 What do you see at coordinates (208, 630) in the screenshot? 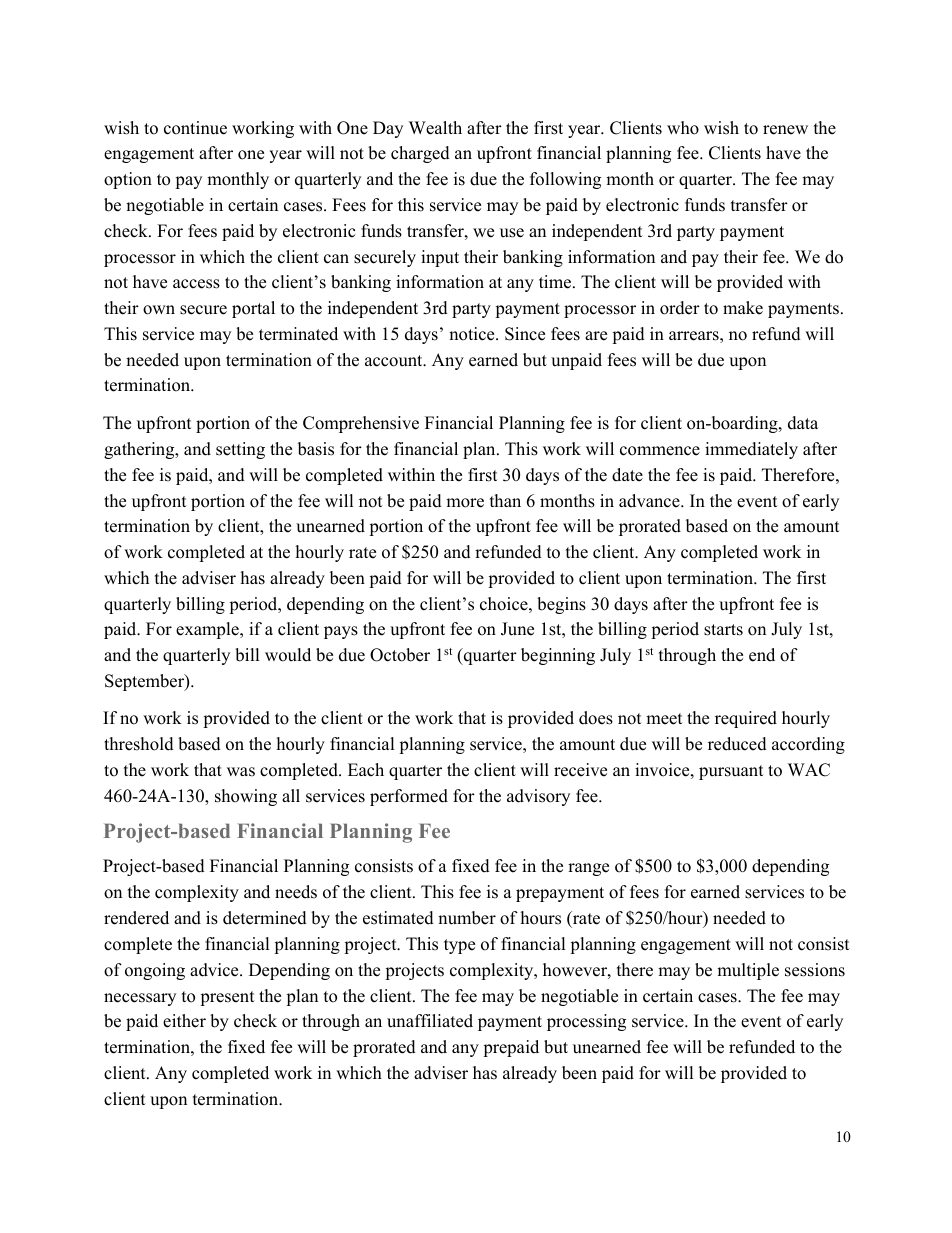
I see `example` at bounding box center [208, 630].
